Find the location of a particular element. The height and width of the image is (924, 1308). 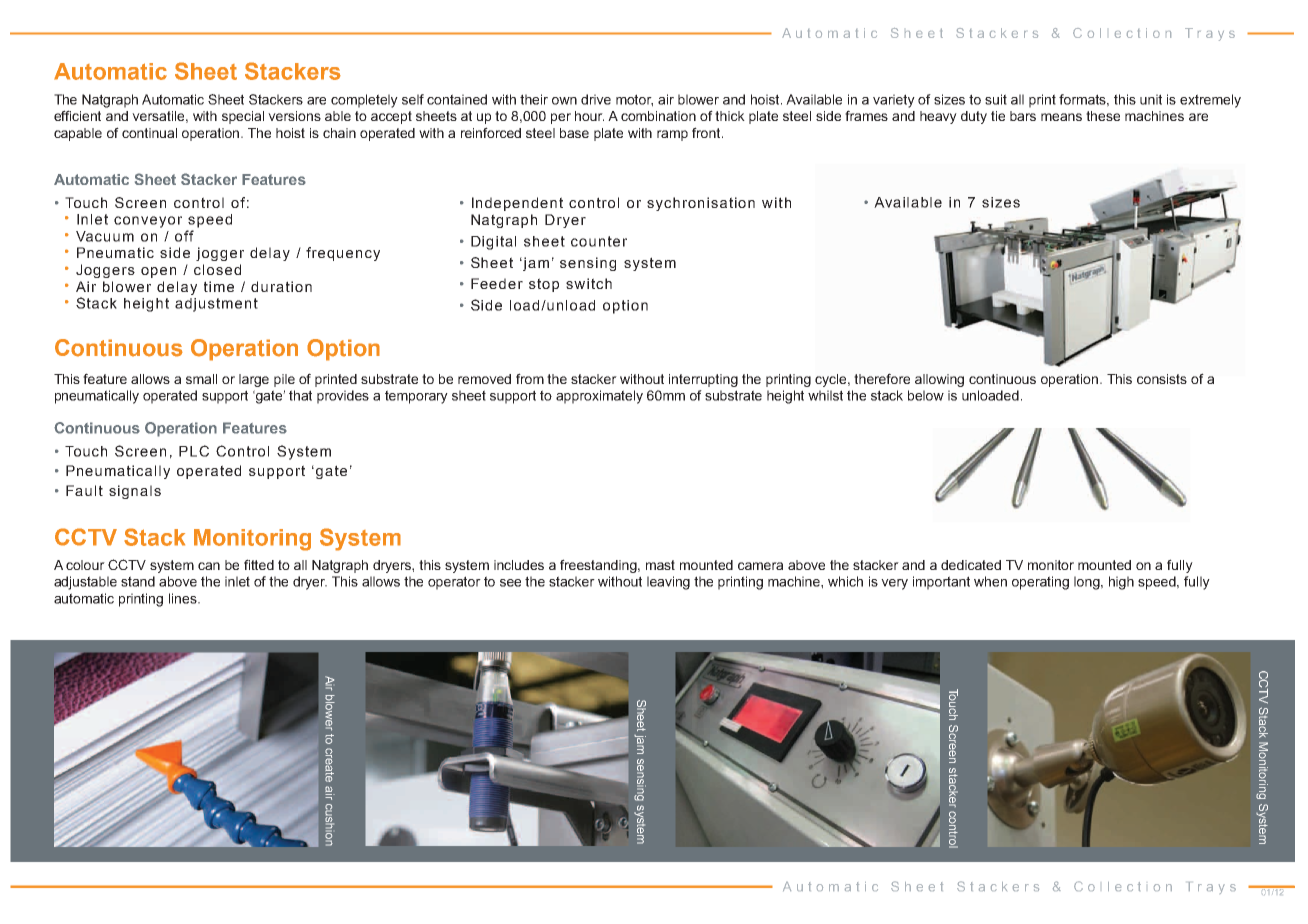

small is located at coordinates (201, 379).
